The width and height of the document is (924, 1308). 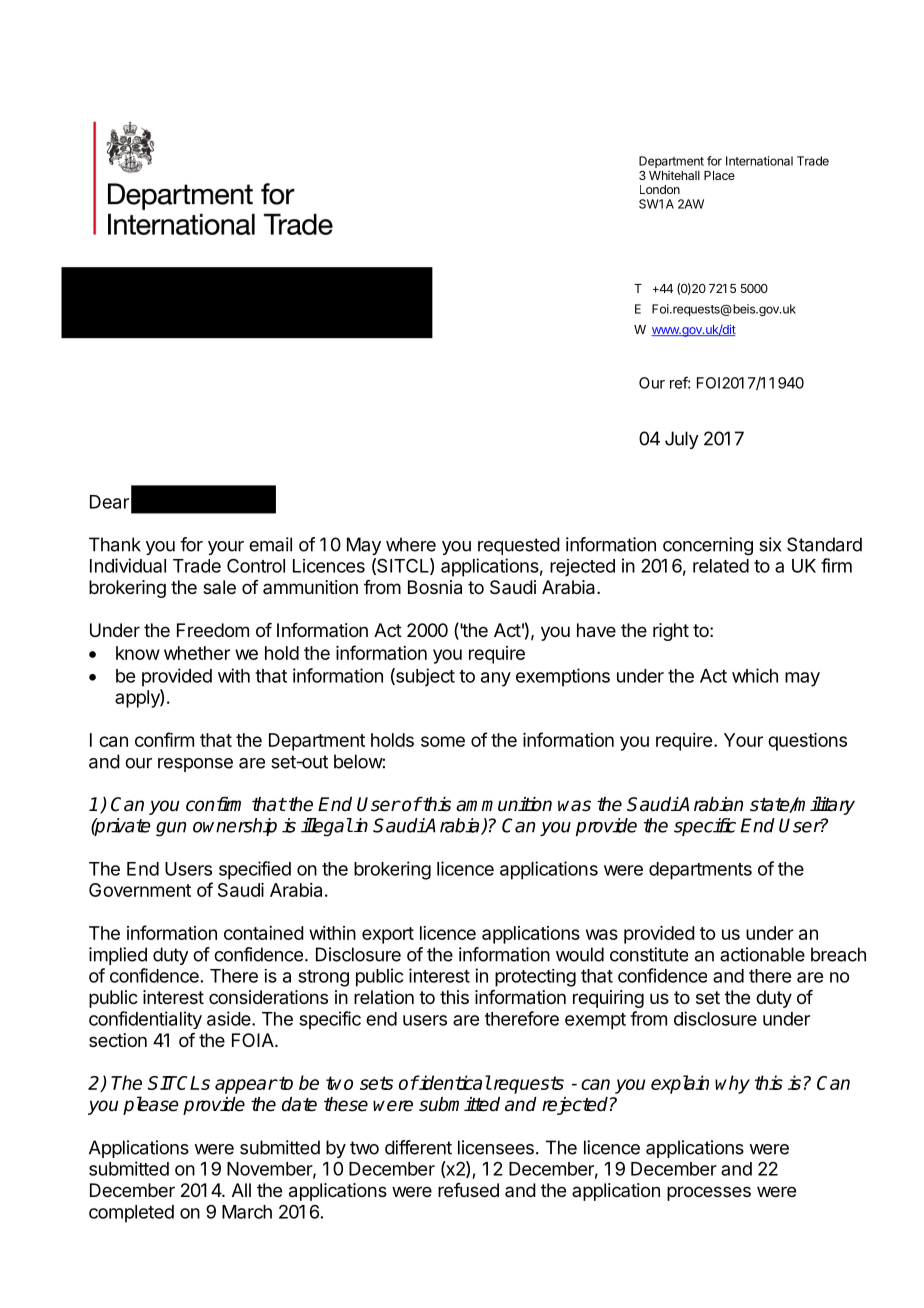 What do you see at coordinates (247, 1212) in the document?
I see `March` at bounding box center [247, 1212].
